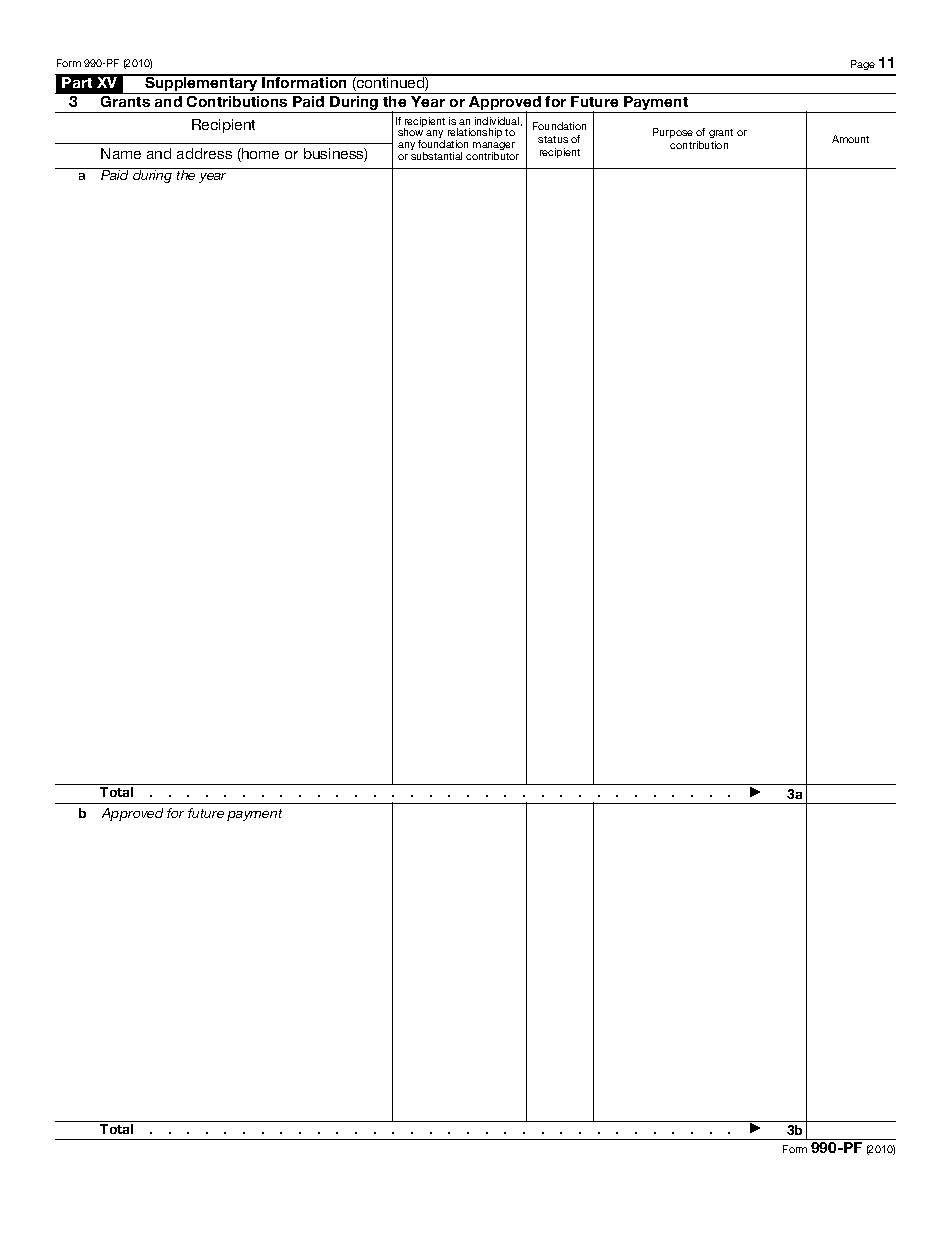 This document has height=1233, width=952. Describe the element at coordinates (410, 132) in the document. I see `show` at that location.
